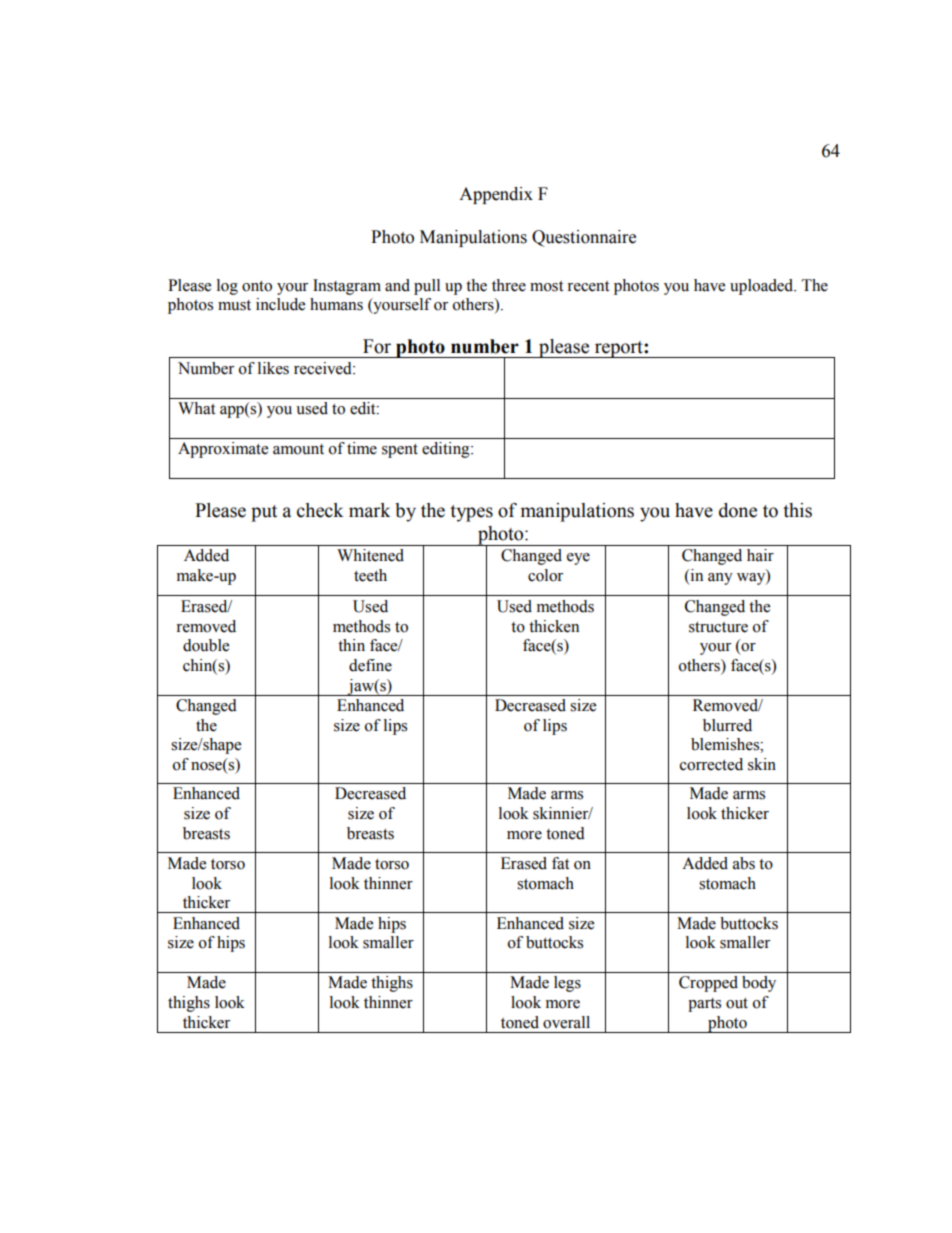 The width and height of the screenshot is (952, 1233). I want to click on thicken, so click(554, 626).
